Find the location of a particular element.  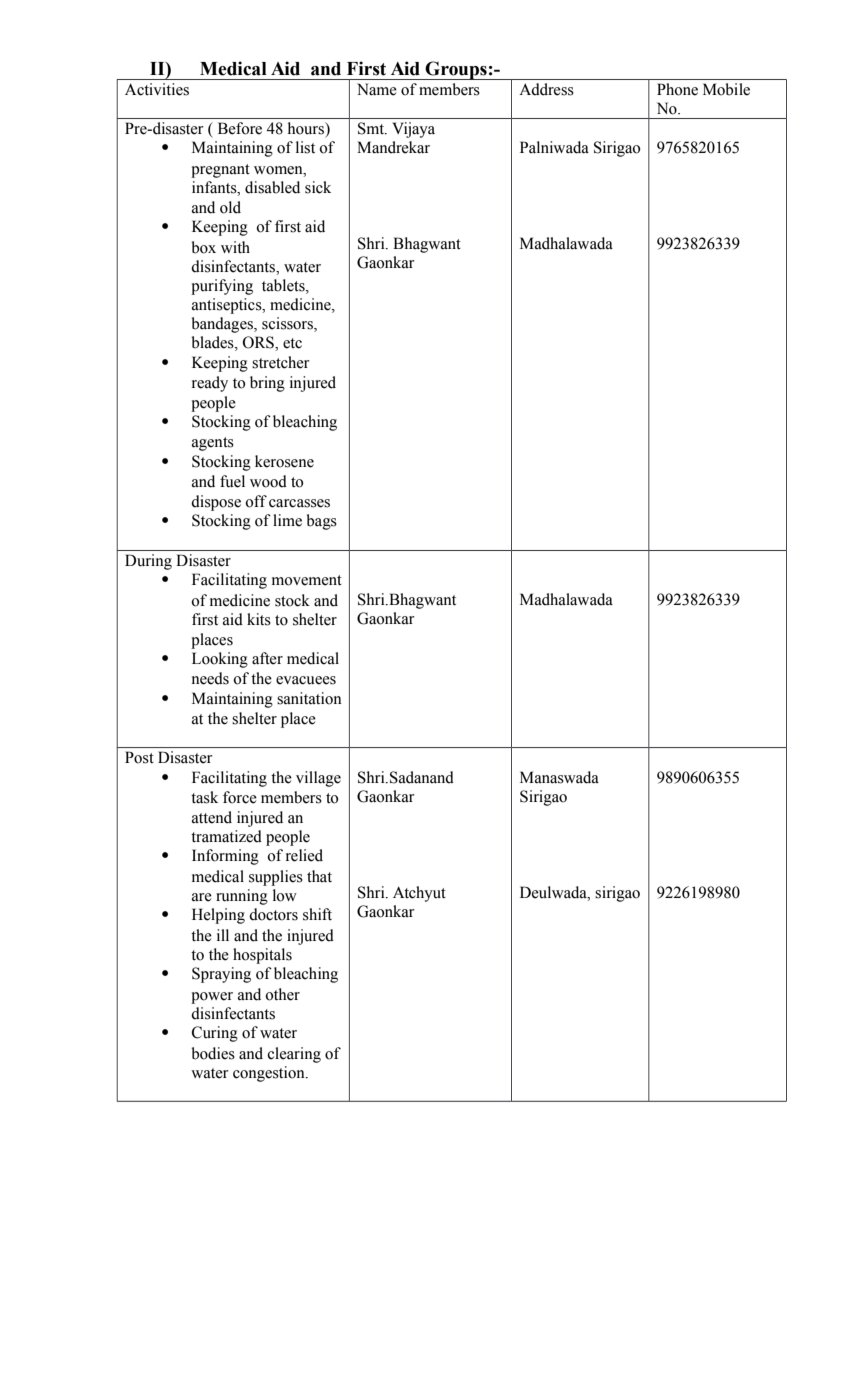

bags is located at coordinates (321, 522).
